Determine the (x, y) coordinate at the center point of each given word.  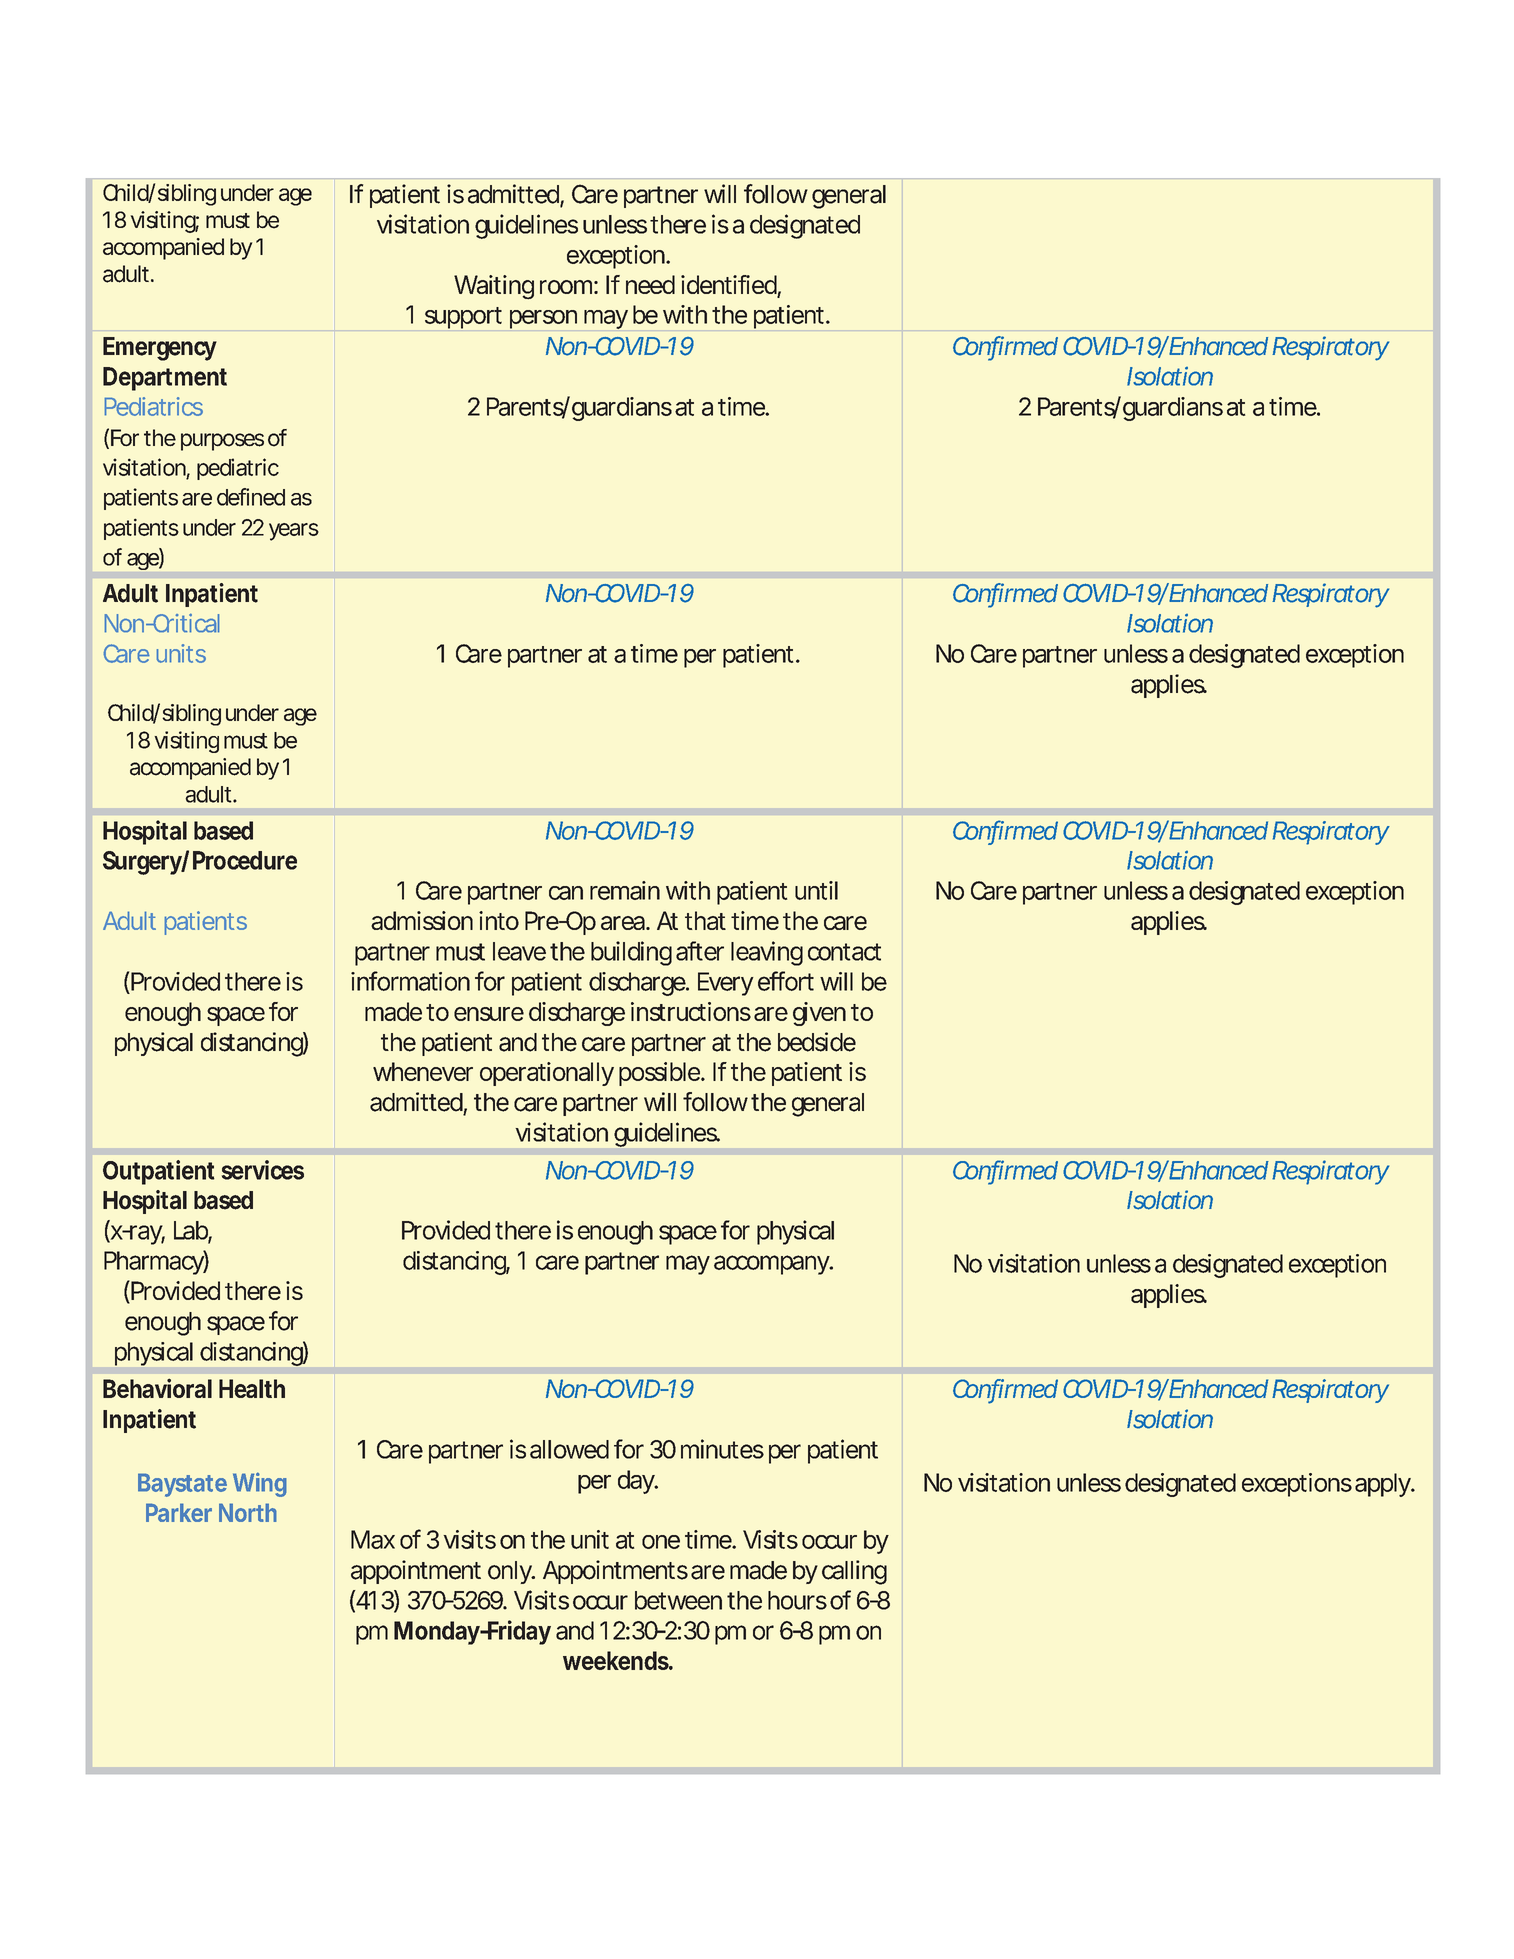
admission (422, 920)
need (650, 284)
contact (844, 952)
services (263, 1170)
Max (373, 1539)
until (816, 890)
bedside (817, 1042)
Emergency (160, 349)
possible (660, 1074)
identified (729, 286)
